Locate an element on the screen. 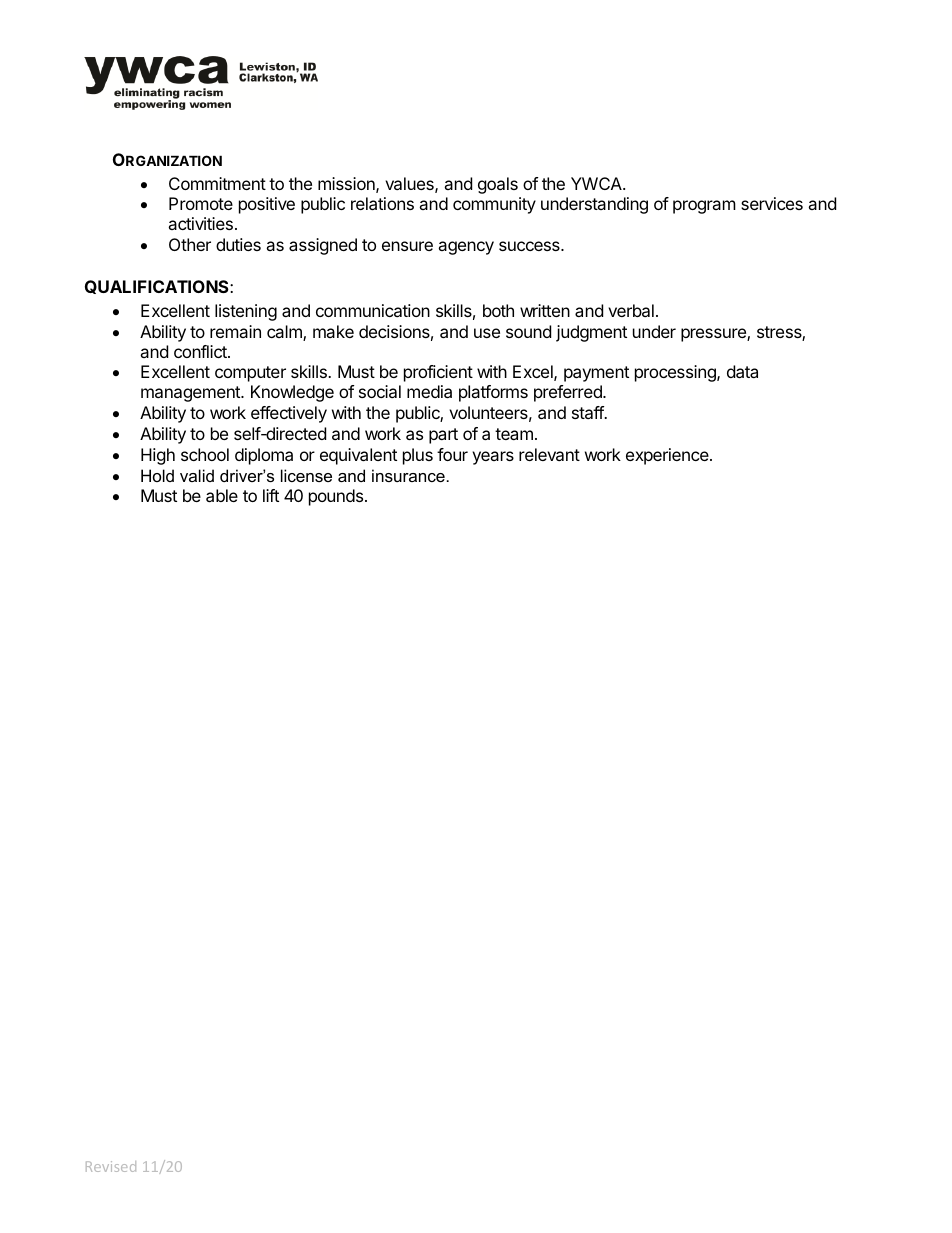 The image size is (952, 1233). program is located at coordinates (704, 207).
